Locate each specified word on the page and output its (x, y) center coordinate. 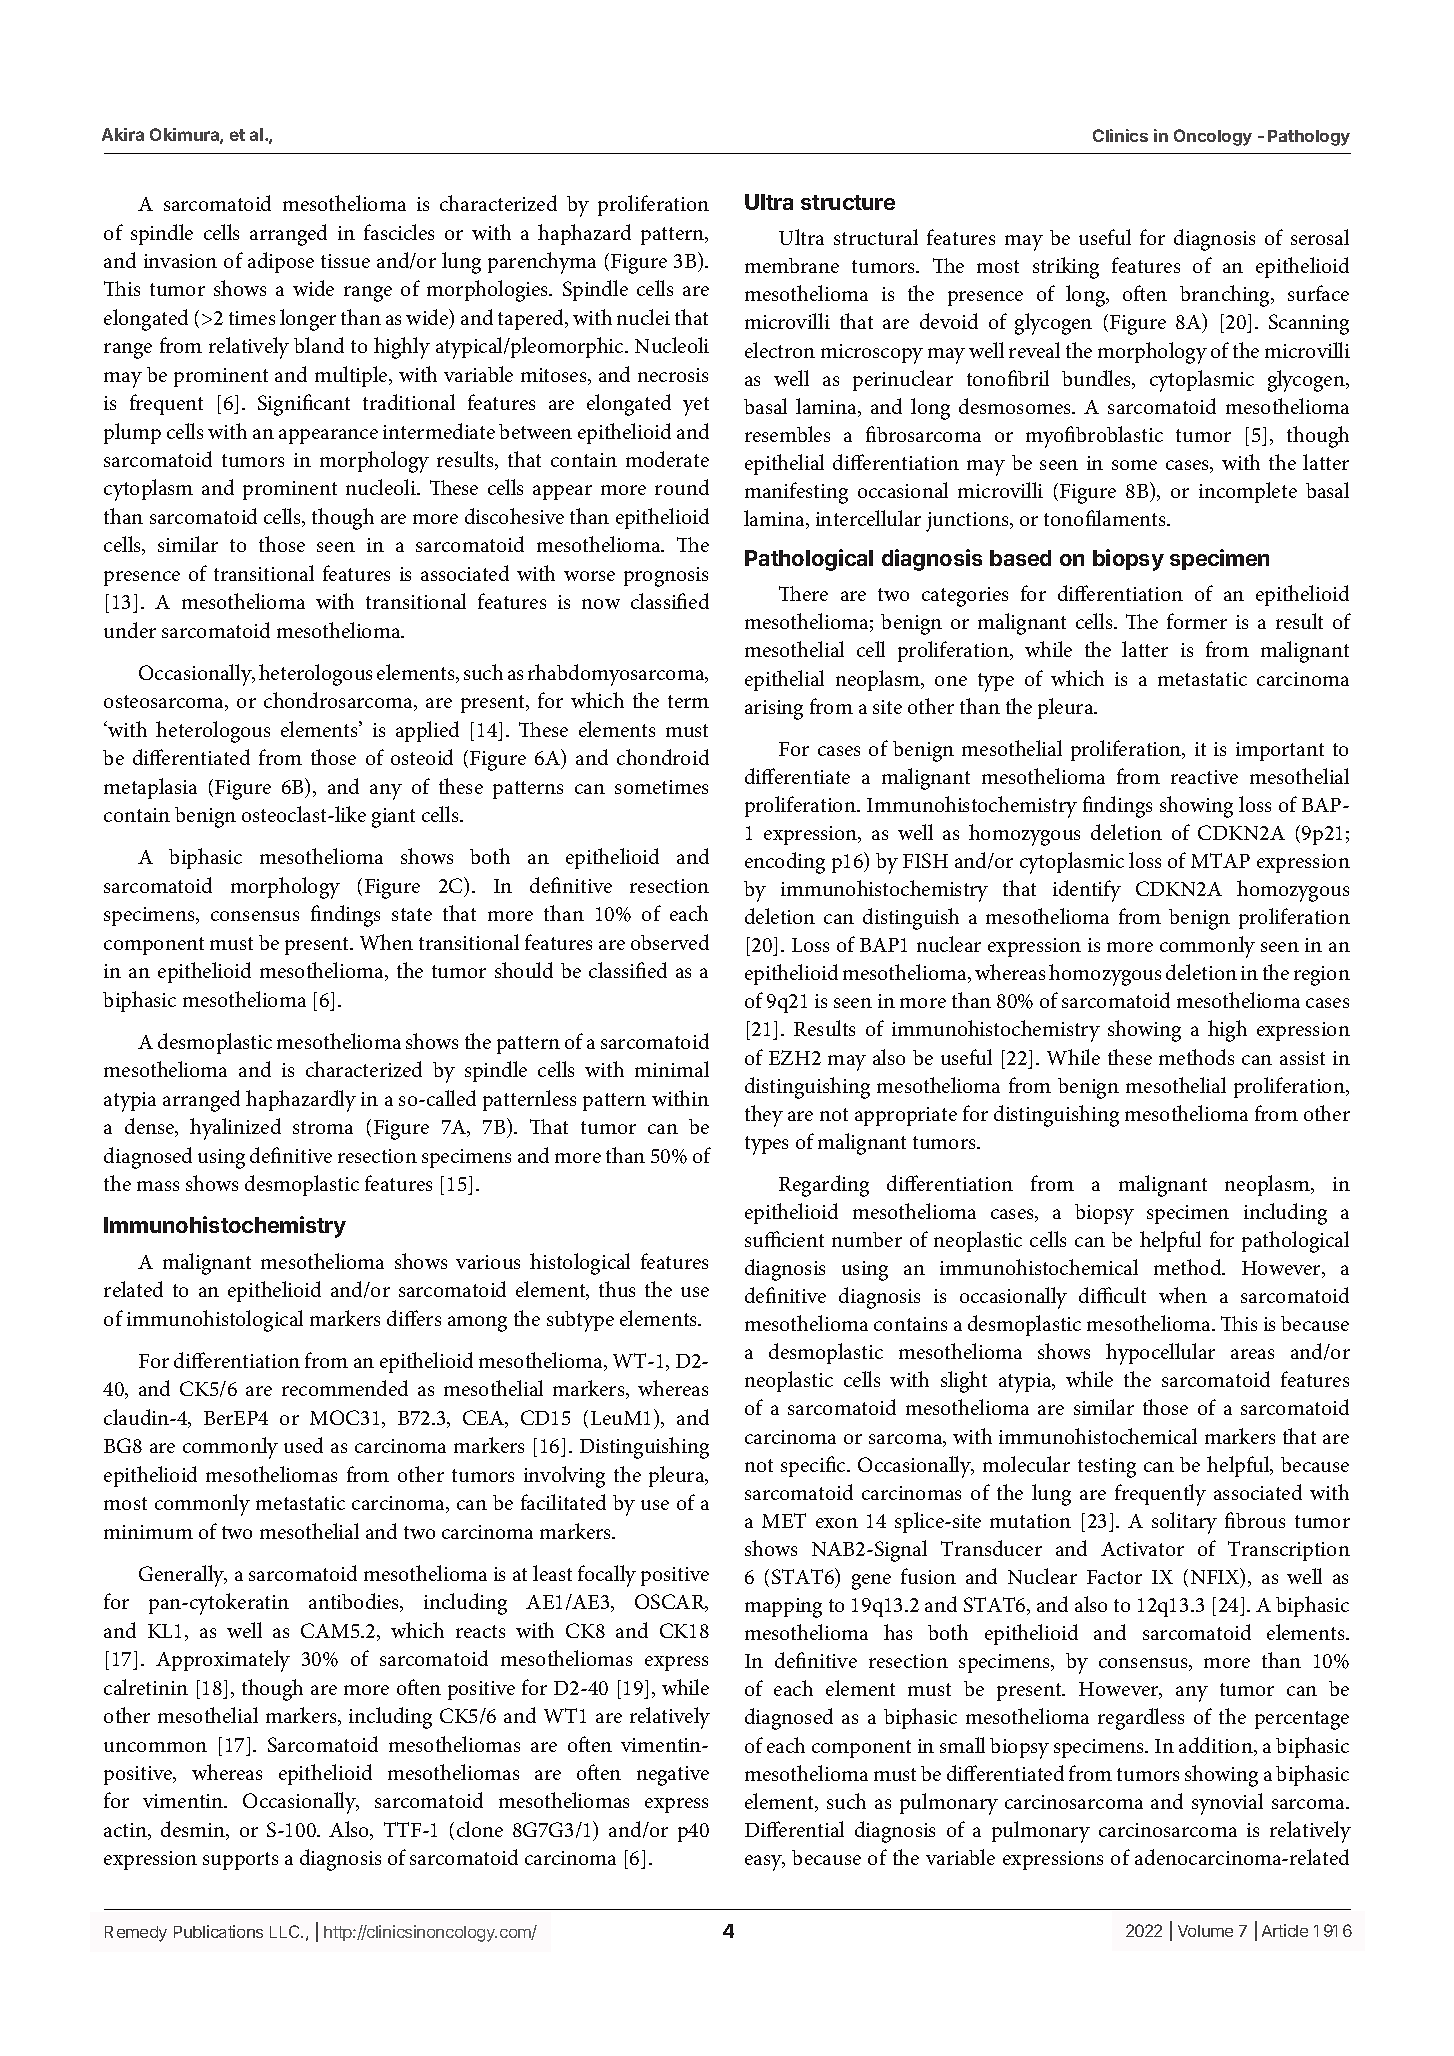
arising (774, 710)
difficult (1112, 1295)
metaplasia (150, 788)
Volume (1205, 1931)
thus (617, 1289)
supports (240, 1861)
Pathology (1309, 138)
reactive (1204, 777)
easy (764, 1863)
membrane (792, 265)
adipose (281, 262)
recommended (345, 1388)
